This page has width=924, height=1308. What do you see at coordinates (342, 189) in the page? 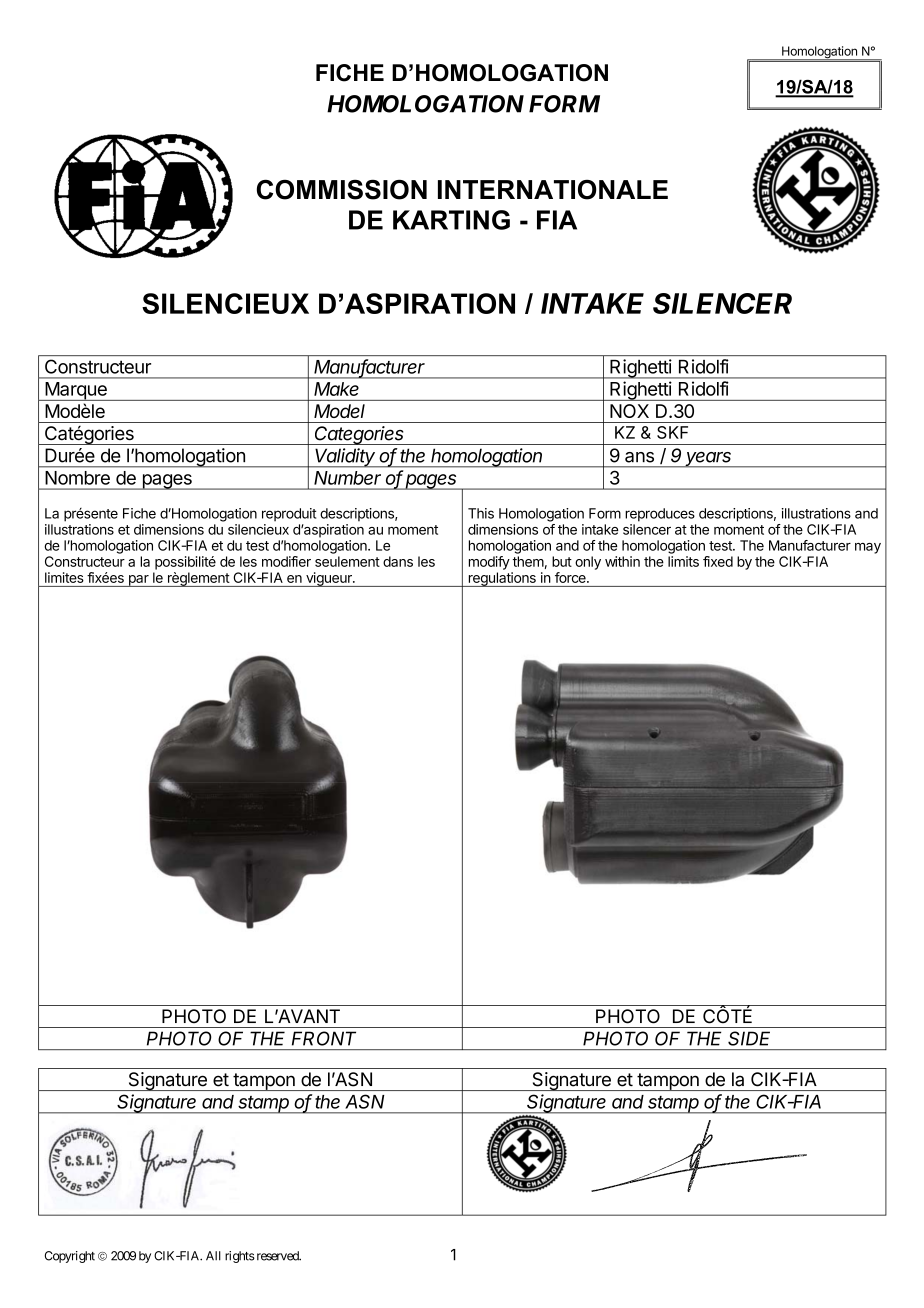
I see `COMMISSION` at bounding box center [342, 189].
